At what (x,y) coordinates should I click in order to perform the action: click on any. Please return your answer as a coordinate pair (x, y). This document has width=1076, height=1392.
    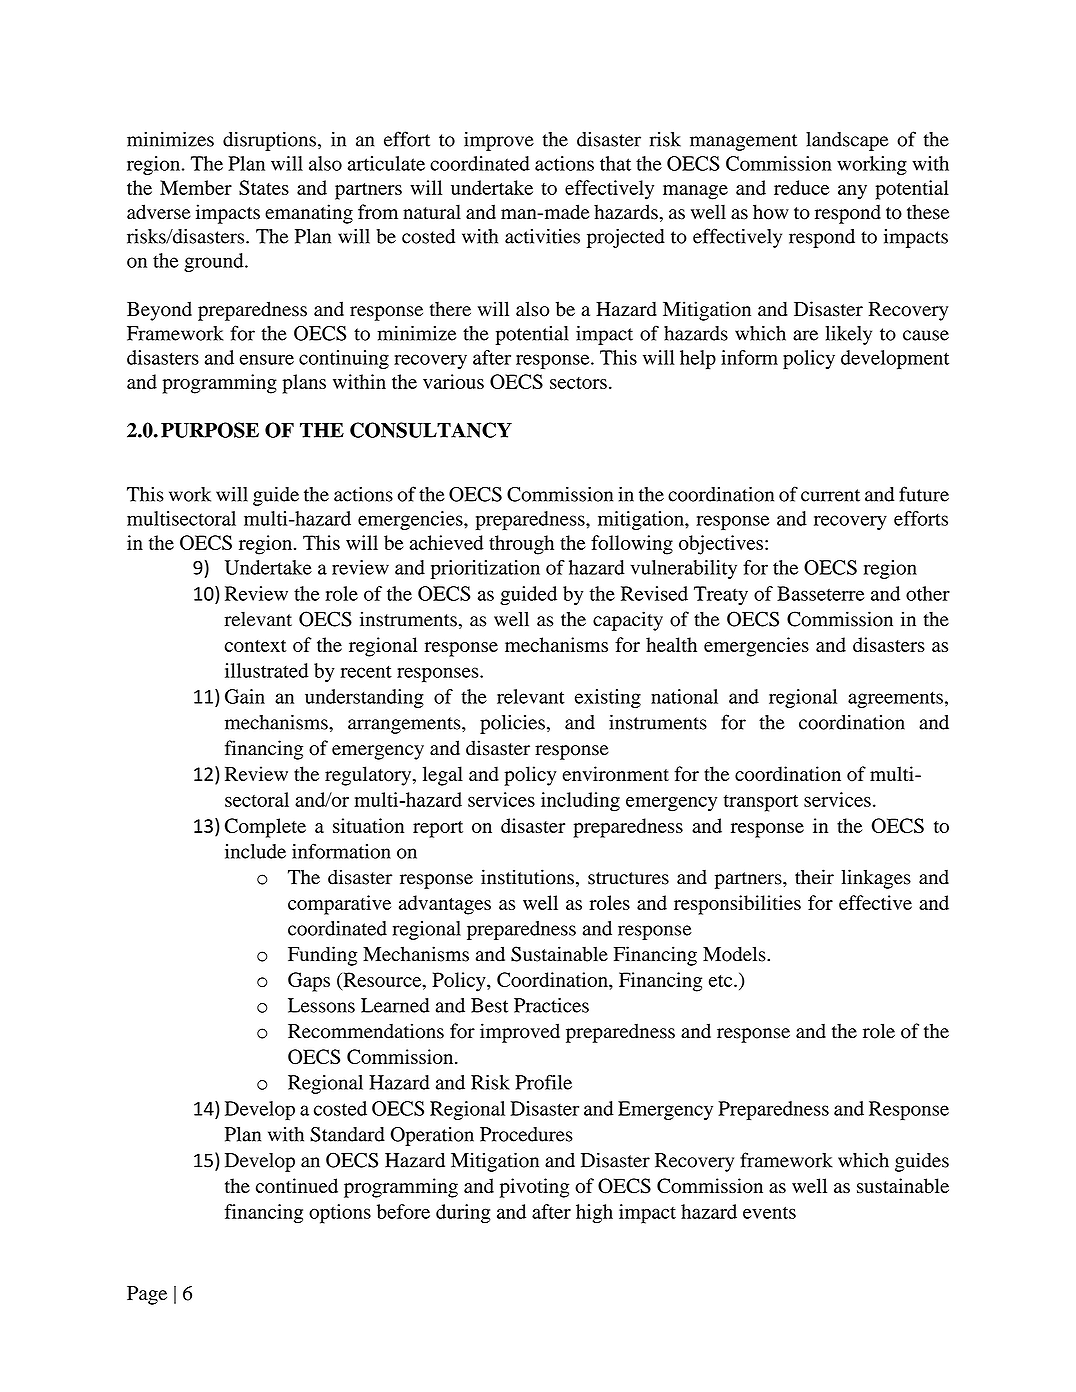
    Looking at the image, I should click on (852, 192).
